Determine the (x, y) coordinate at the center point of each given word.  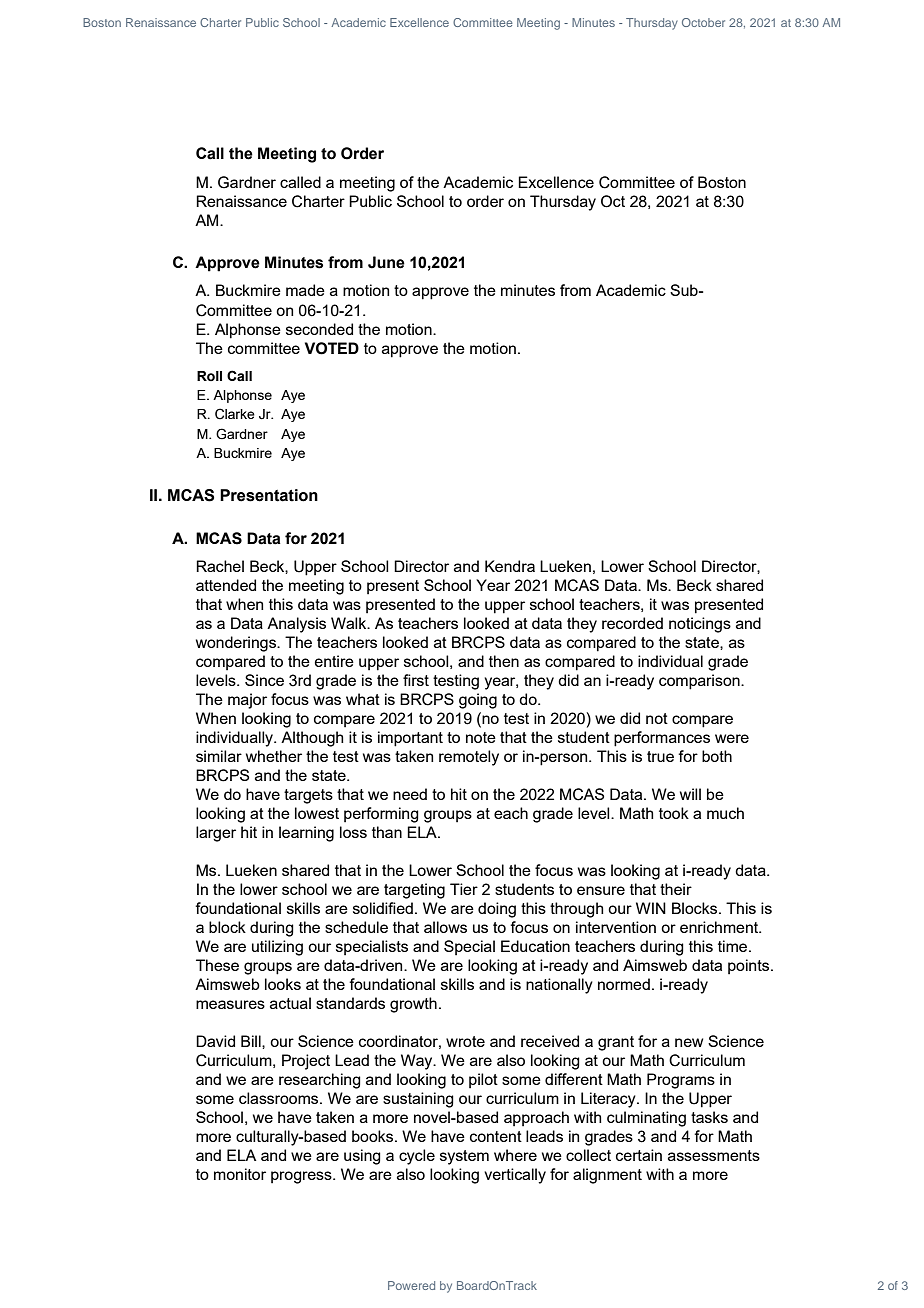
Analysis (296, 625)
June (386, 262)
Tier (464, 889)
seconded (319, 329)
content (496, 1136)
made (305, 290)
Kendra (510, 566)
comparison (700, 682)
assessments (714, 1155)
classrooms (280, 1098)
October (703, 22)
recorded (632, 623)
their (676, 889)
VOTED (332, 348)
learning (306, 834)
